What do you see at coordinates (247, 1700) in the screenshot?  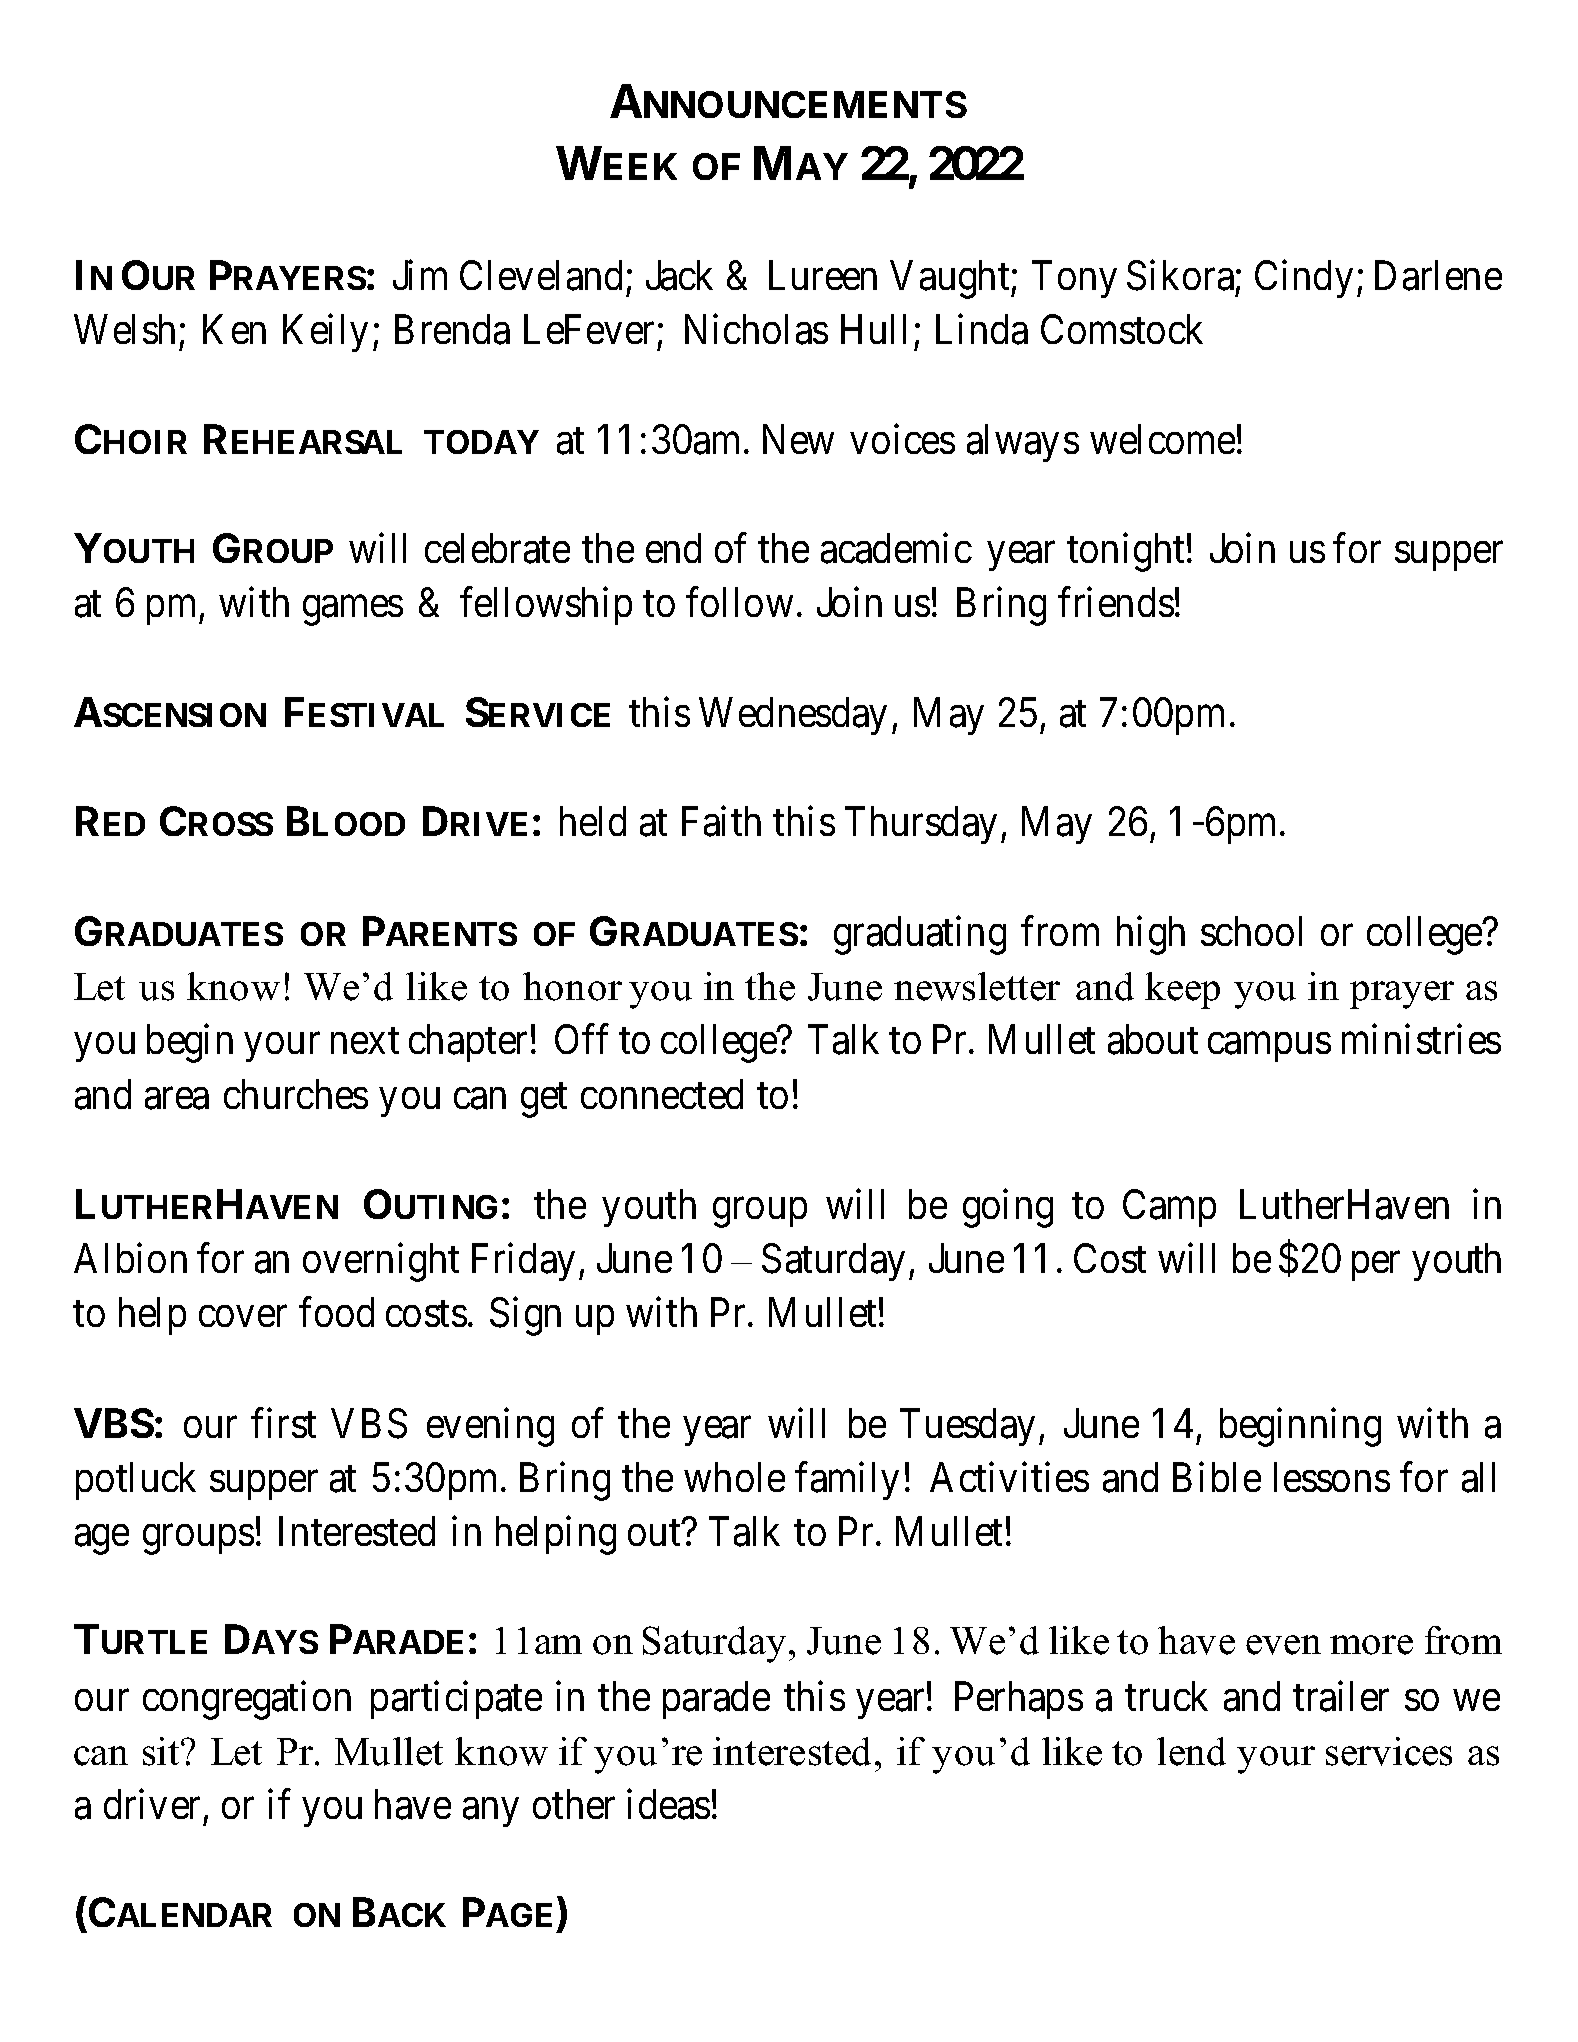 I see `congregation` at bounding box center [247, 1700].
